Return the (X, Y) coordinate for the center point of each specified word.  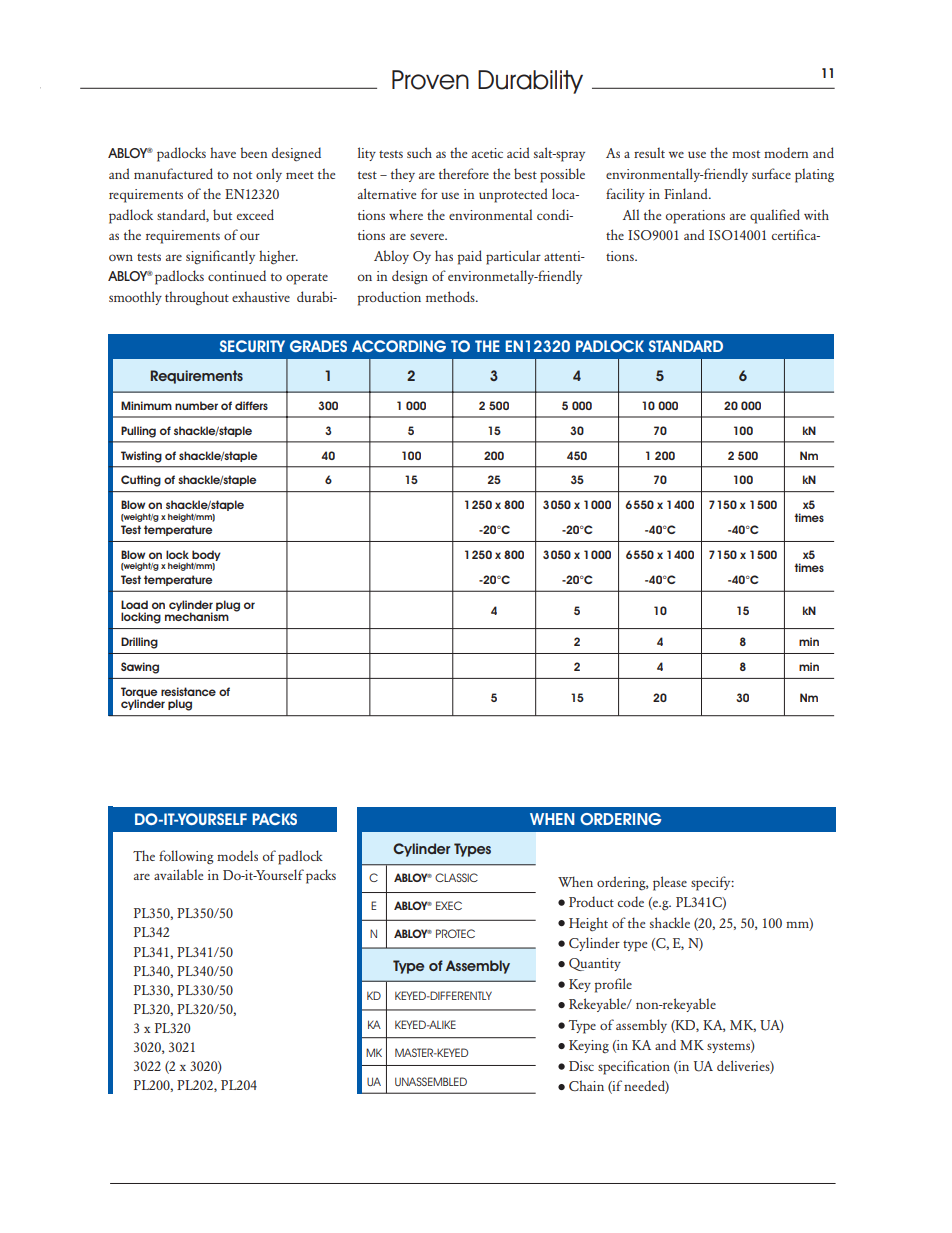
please (670, 883)
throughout (197, 298)
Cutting (141, 481)
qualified (775, 216)
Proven (430, 80)
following (186, 857)
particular (513, 257)
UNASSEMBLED (431, 1081)
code (631, 901)
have (223, 152)
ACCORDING (399, 346)
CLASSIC (456, 877)
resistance (188, 691)
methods (451, 296)
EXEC (449, 905)
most (746, 154)
